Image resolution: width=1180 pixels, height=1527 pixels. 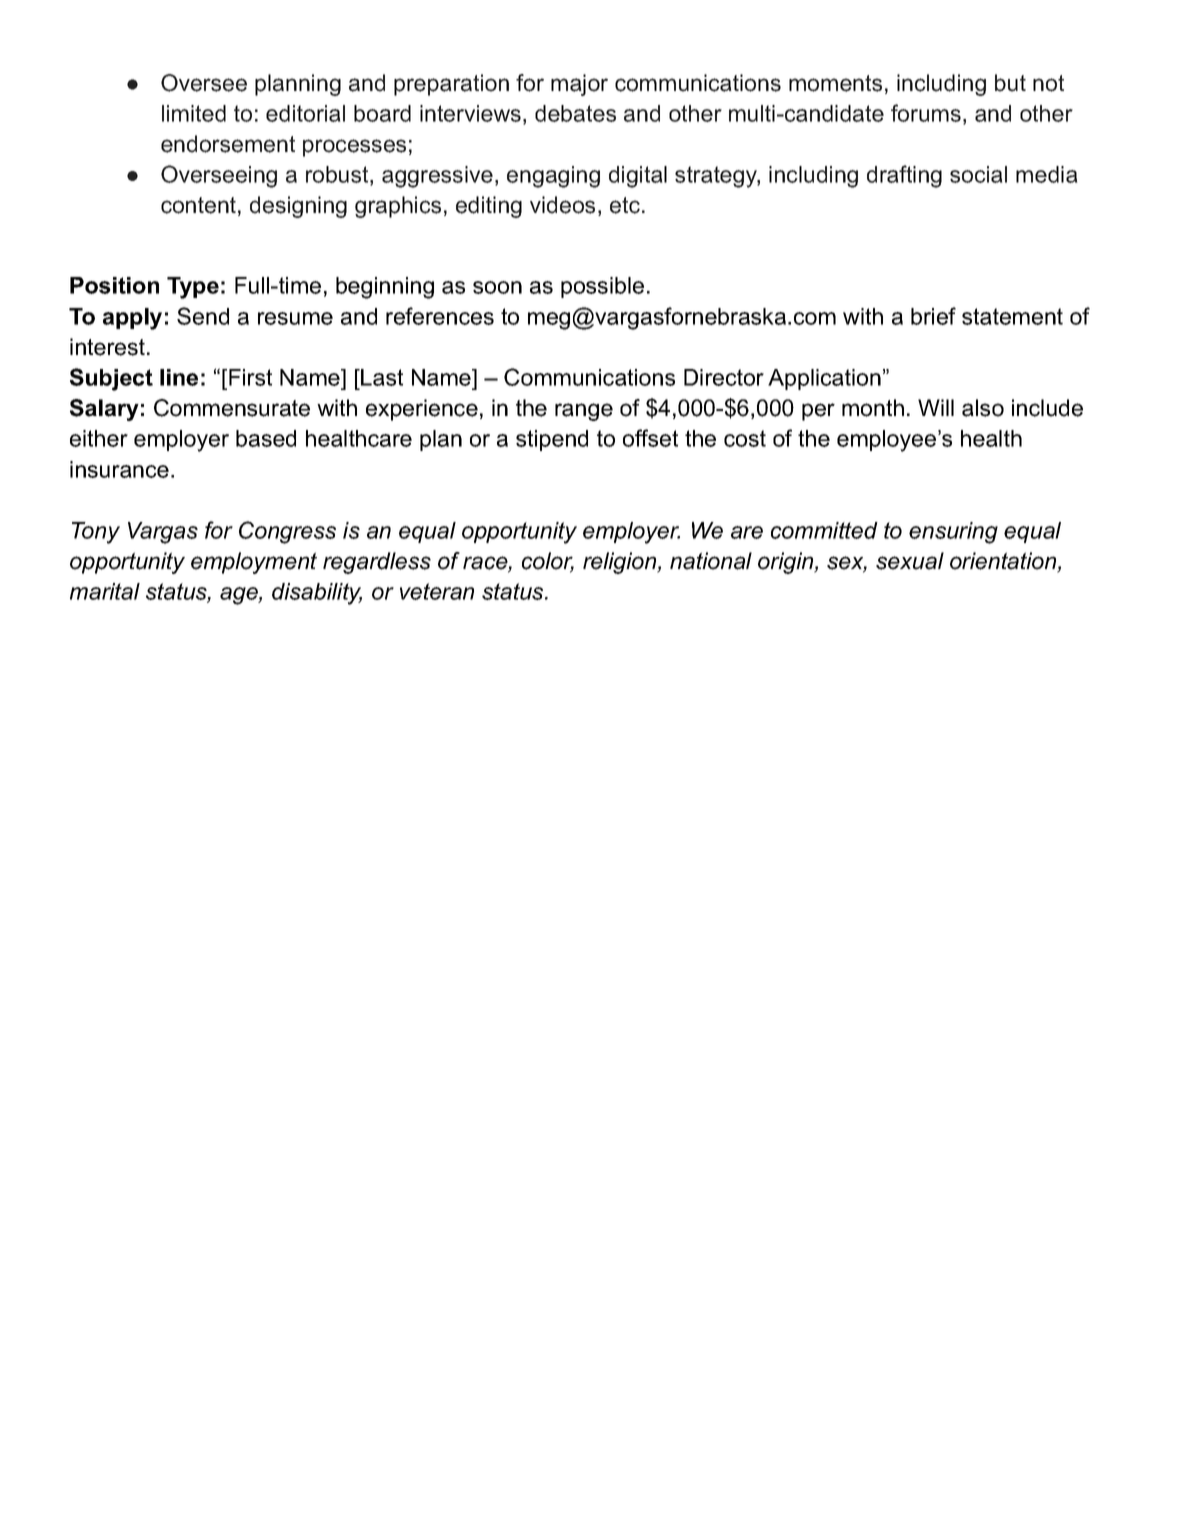 What do you see at coordinates (936, 407) in the page?
I see `Will` at bounding box center [936, 407].
